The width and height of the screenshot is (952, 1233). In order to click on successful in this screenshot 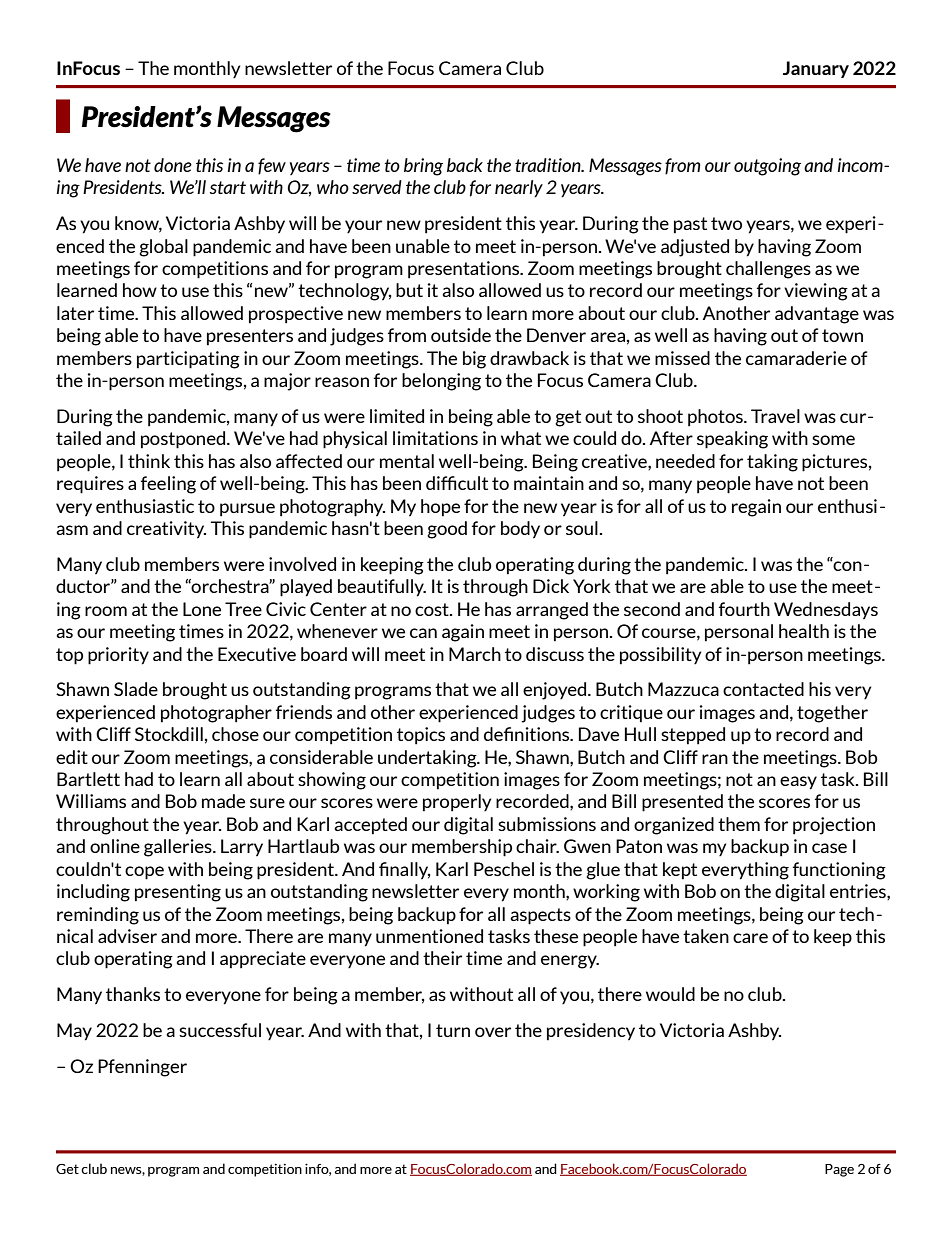, I will do `click(220, 1030)`.
